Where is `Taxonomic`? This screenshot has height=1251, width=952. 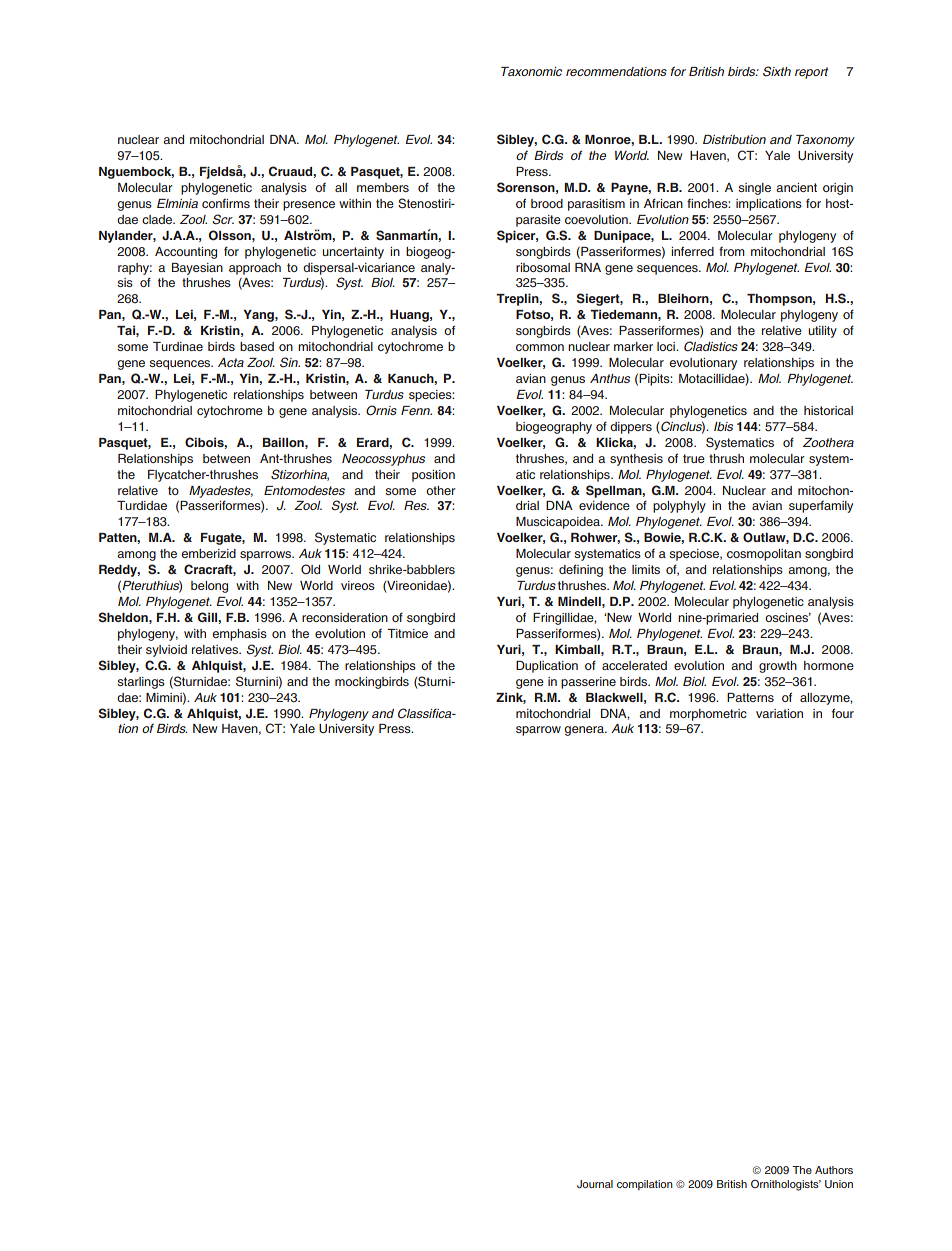 Taxonomic is located at coordinates (531, 71).
